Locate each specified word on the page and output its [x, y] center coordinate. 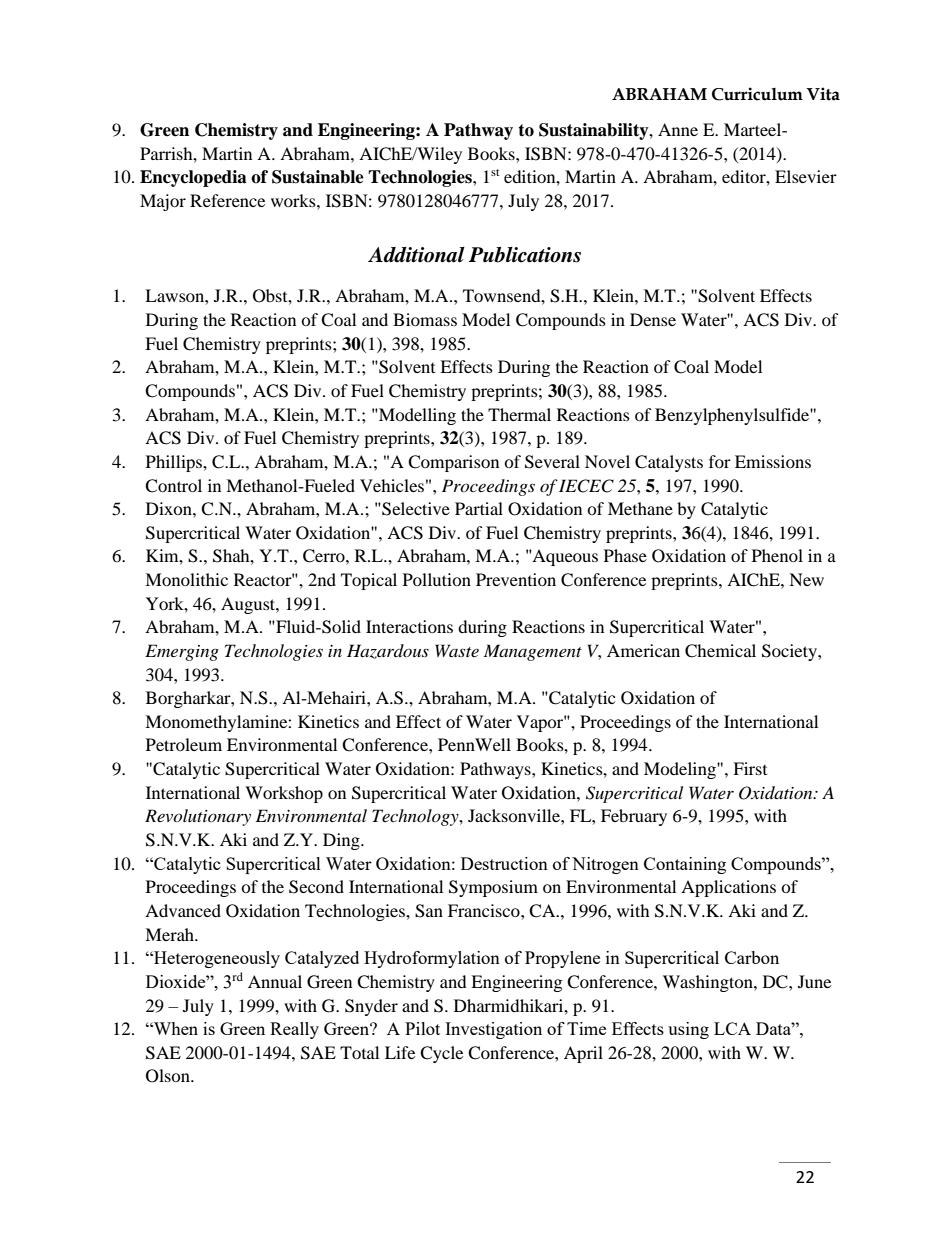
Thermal [519, 414]
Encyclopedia [193, 178]
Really [294, 1030]
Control [173, 486]
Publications [525, 255]
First [750, 768]
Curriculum [757, 94]
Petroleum [184, 744]
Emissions [773, 461]
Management [533, 652]
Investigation [493, 1030]
